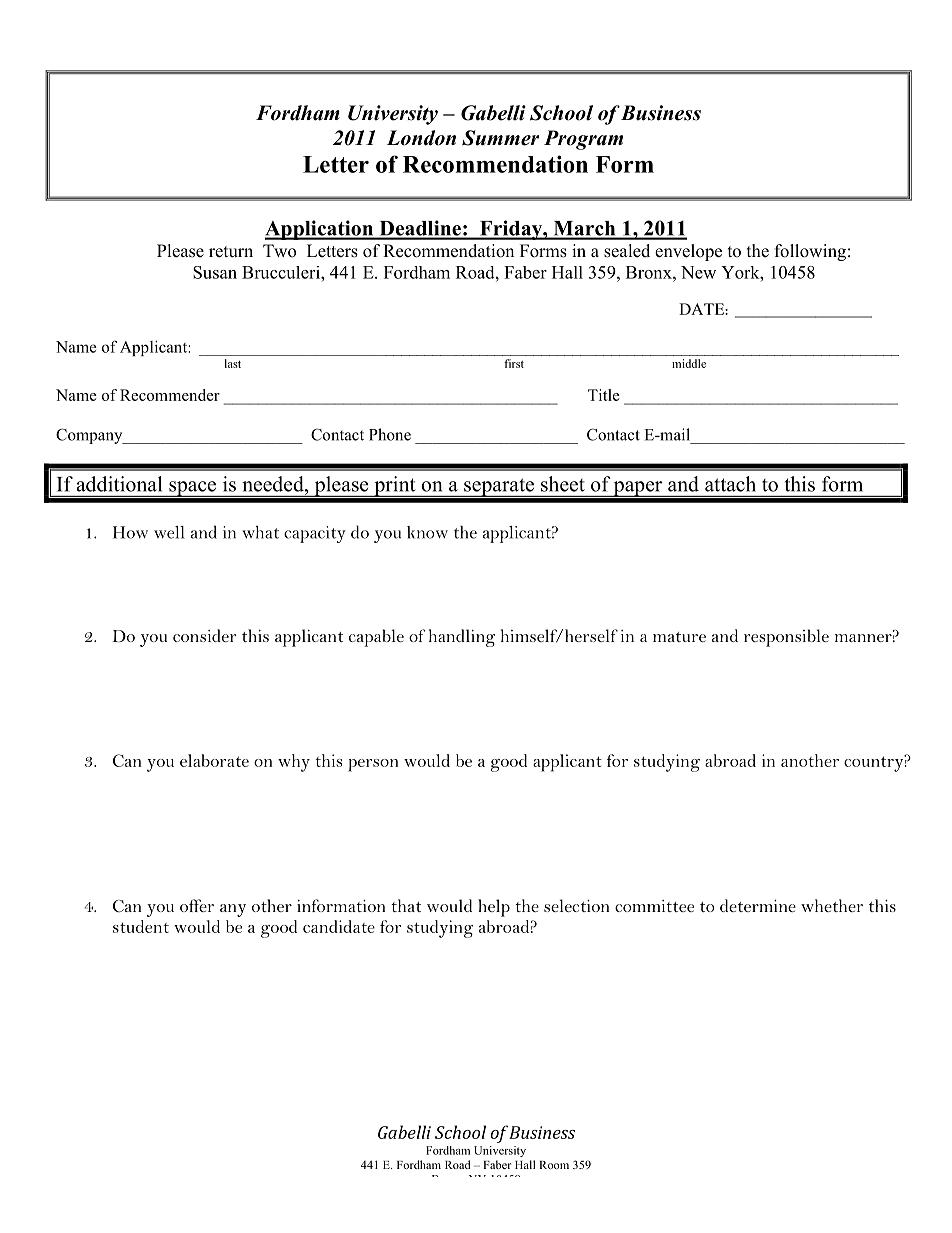 The height and width of the screenshot is (1233, 952). Describe the element at coordinates (141, 926) in the screenshot. I see `student` at that location.
